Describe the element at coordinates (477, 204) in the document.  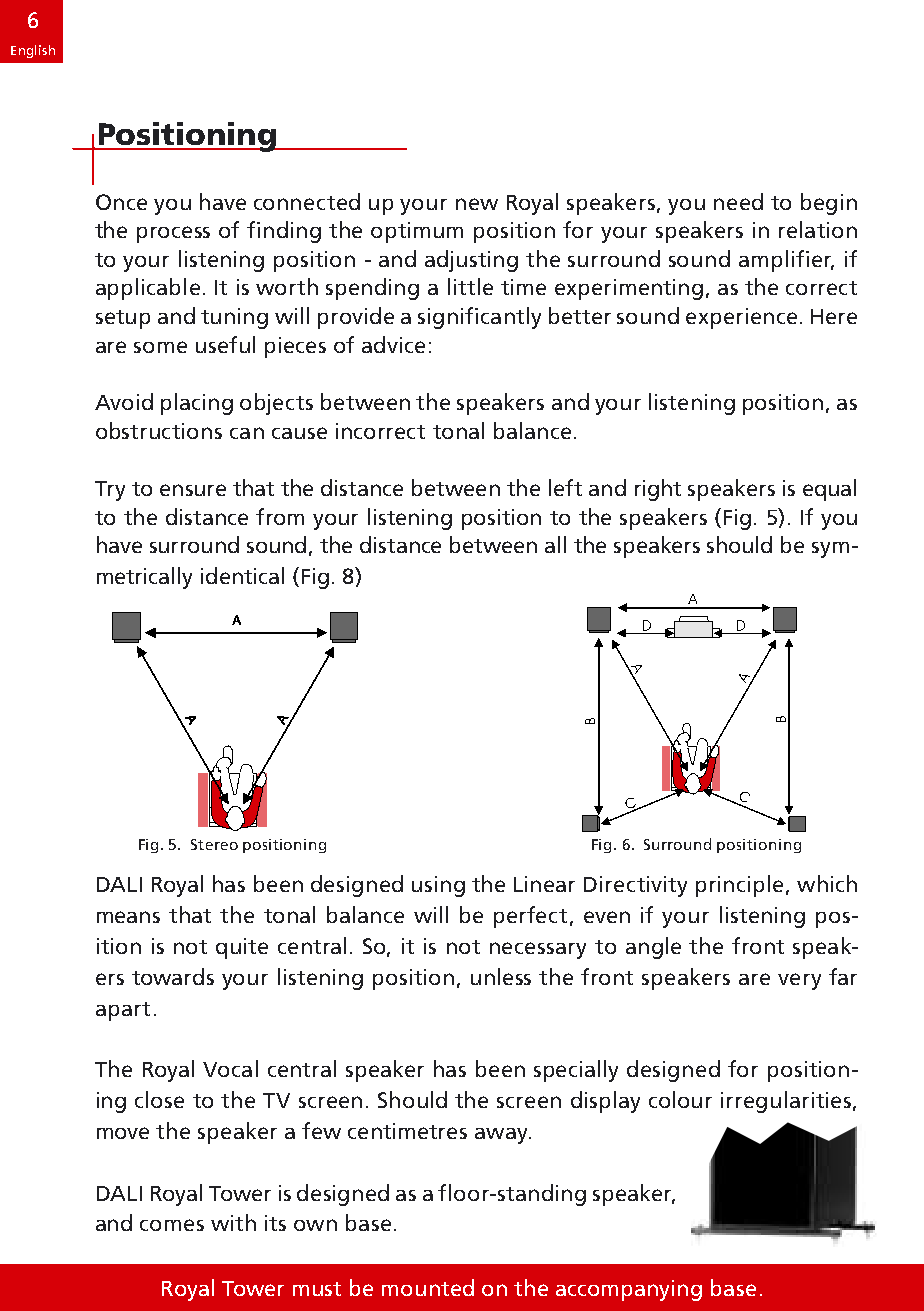
I see `new` at that location.
